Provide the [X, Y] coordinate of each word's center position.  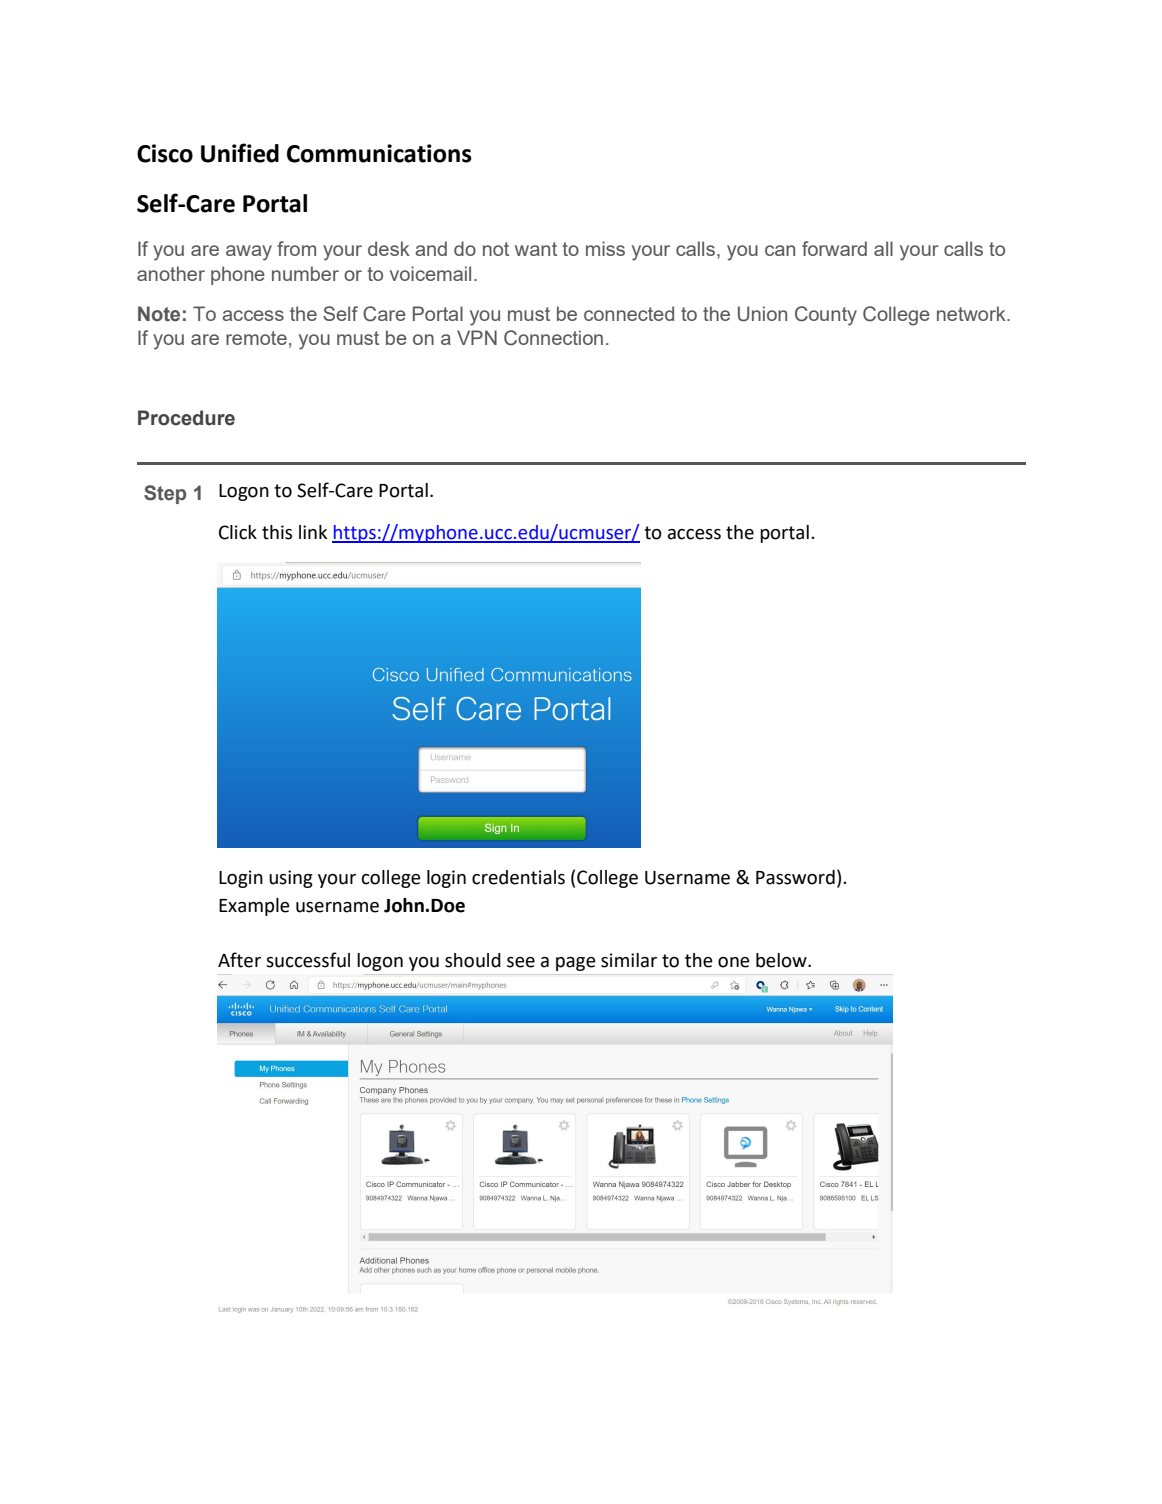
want [536, 249]
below [782, 960]
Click [238, 532]
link [313, 532]
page [576, 964]
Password [795, 877]
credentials [518, 877]
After [239, 960]
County [826, 316]
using [291, 879]
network [972, 313]
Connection [553, 338]
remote [256, 338]
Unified [240, 153]
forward [834, 248]
